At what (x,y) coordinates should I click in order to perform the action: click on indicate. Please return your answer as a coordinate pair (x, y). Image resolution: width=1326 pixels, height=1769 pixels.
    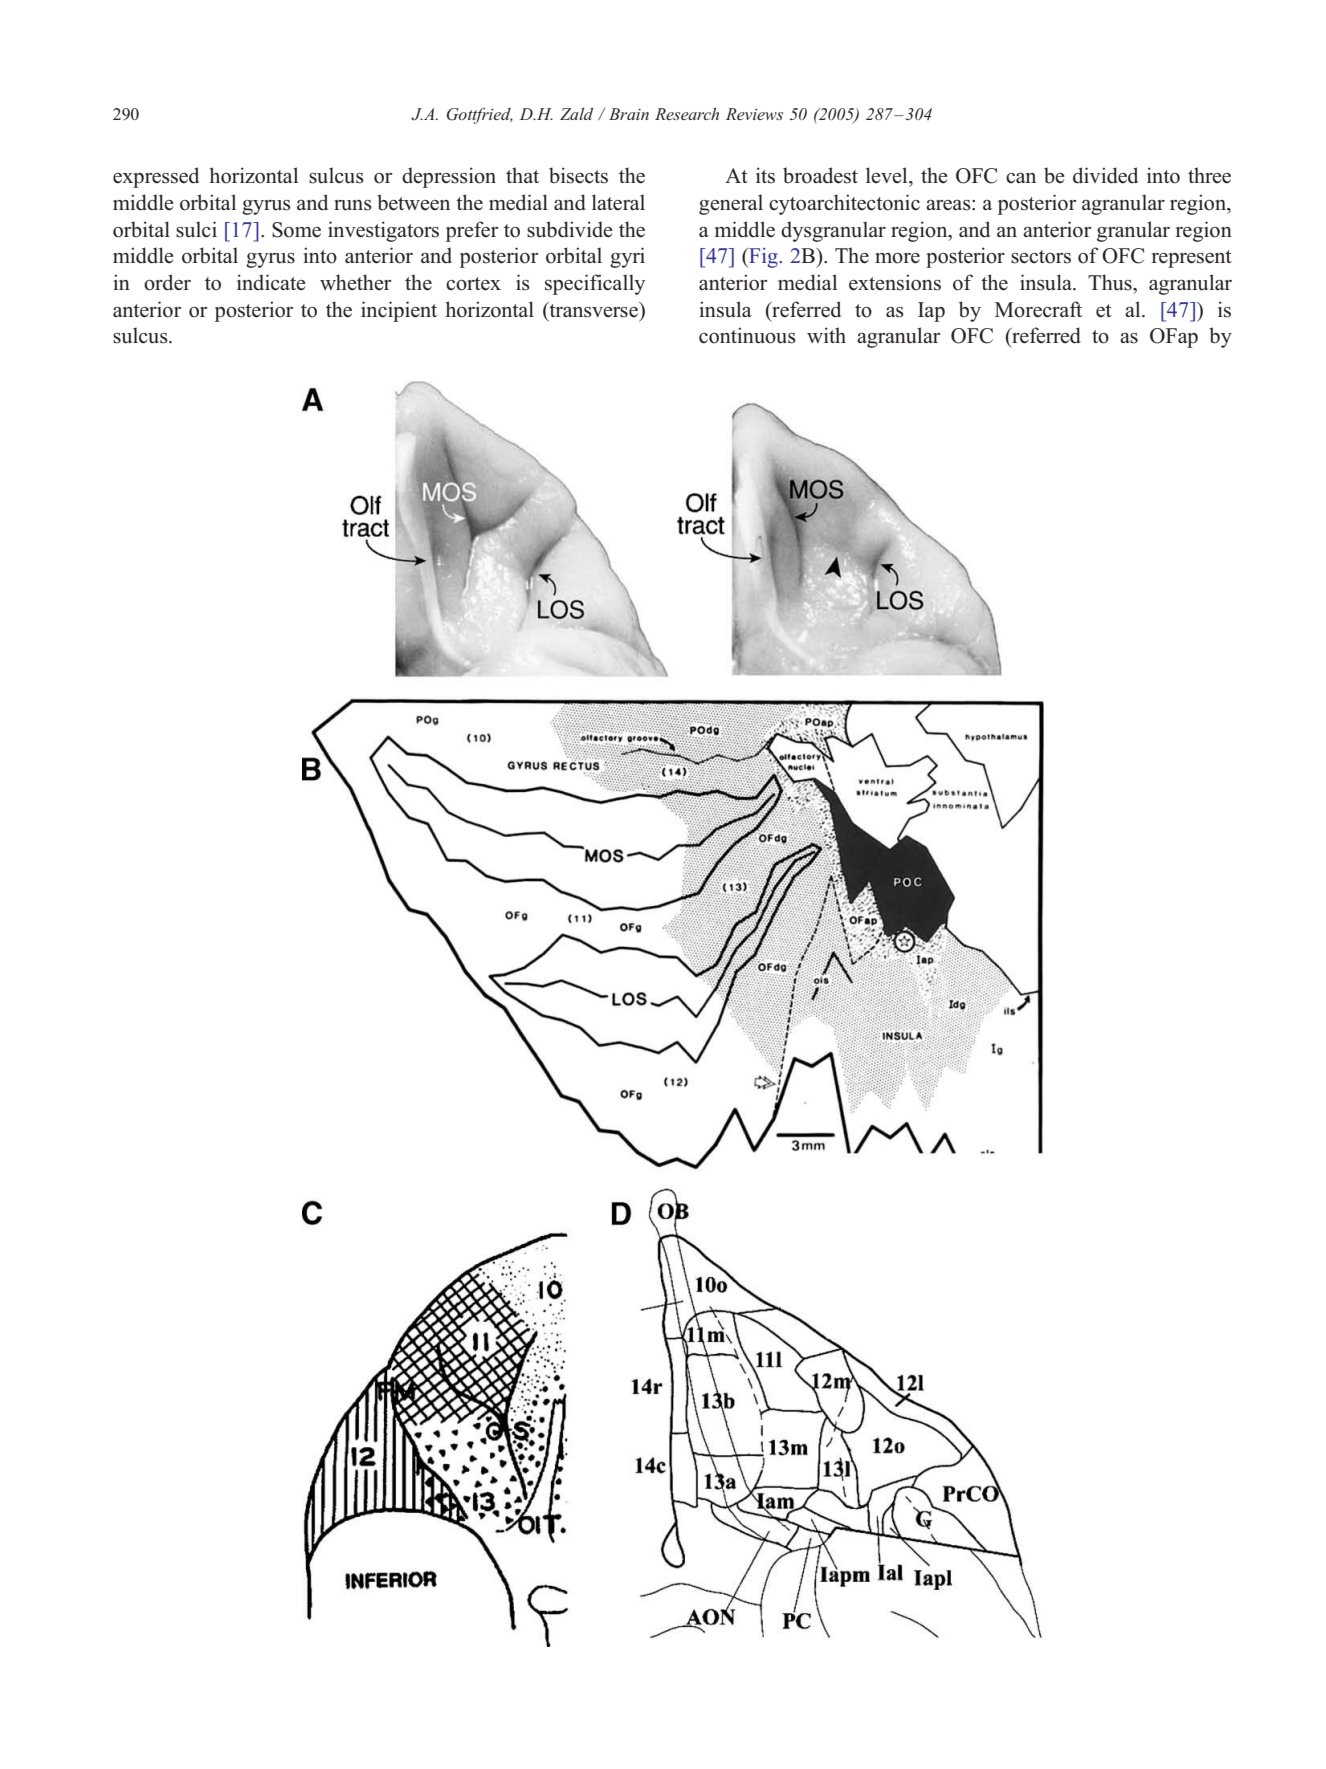
    Looking at the image, I should click on (271, 282).
